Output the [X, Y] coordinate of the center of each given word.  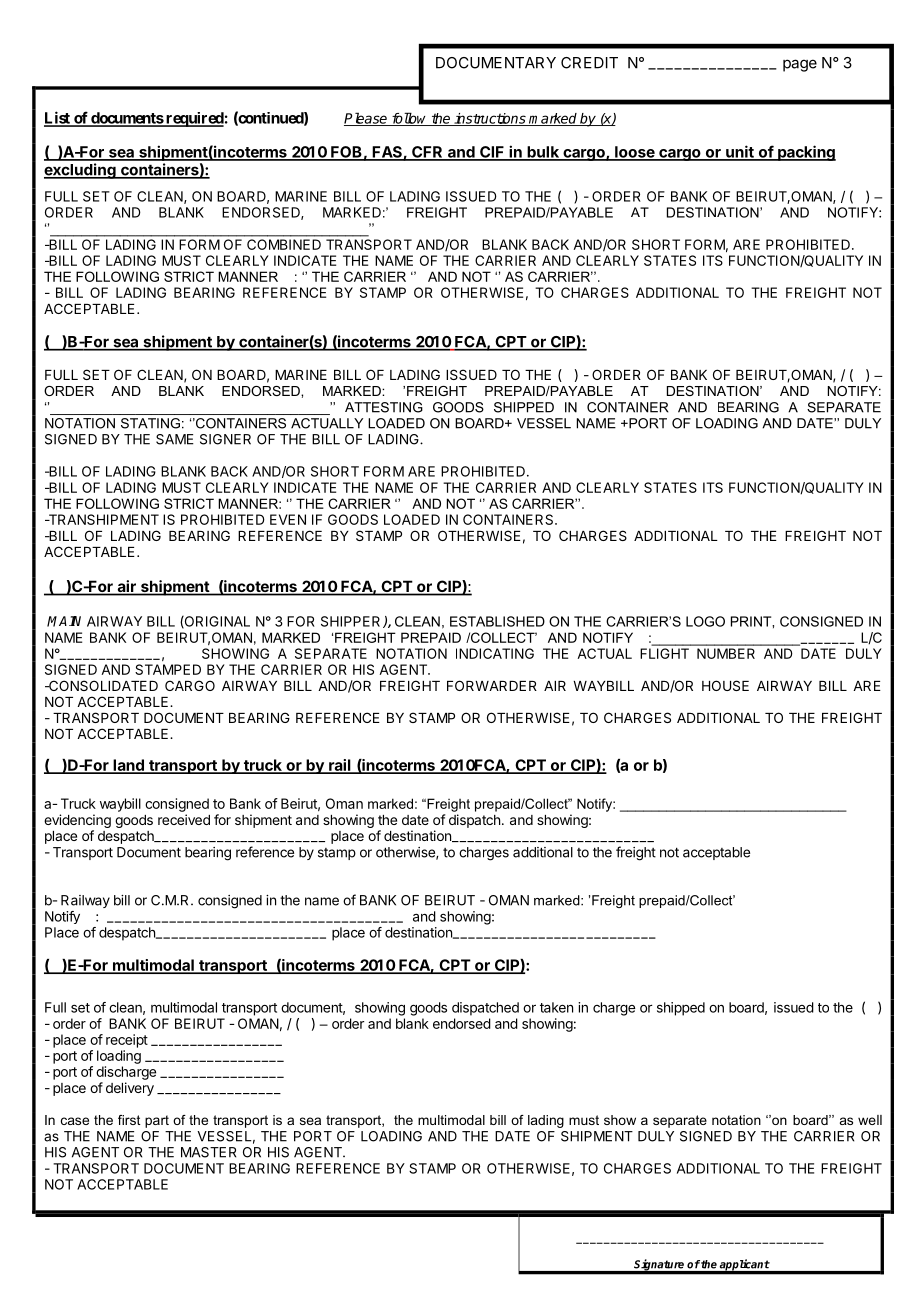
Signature [659, 1266]
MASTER [208, 1152]
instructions [490, 119]
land [128, 766]
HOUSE [725, 685]
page [800, 65]
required [194, 119]
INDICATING [495, 653]
